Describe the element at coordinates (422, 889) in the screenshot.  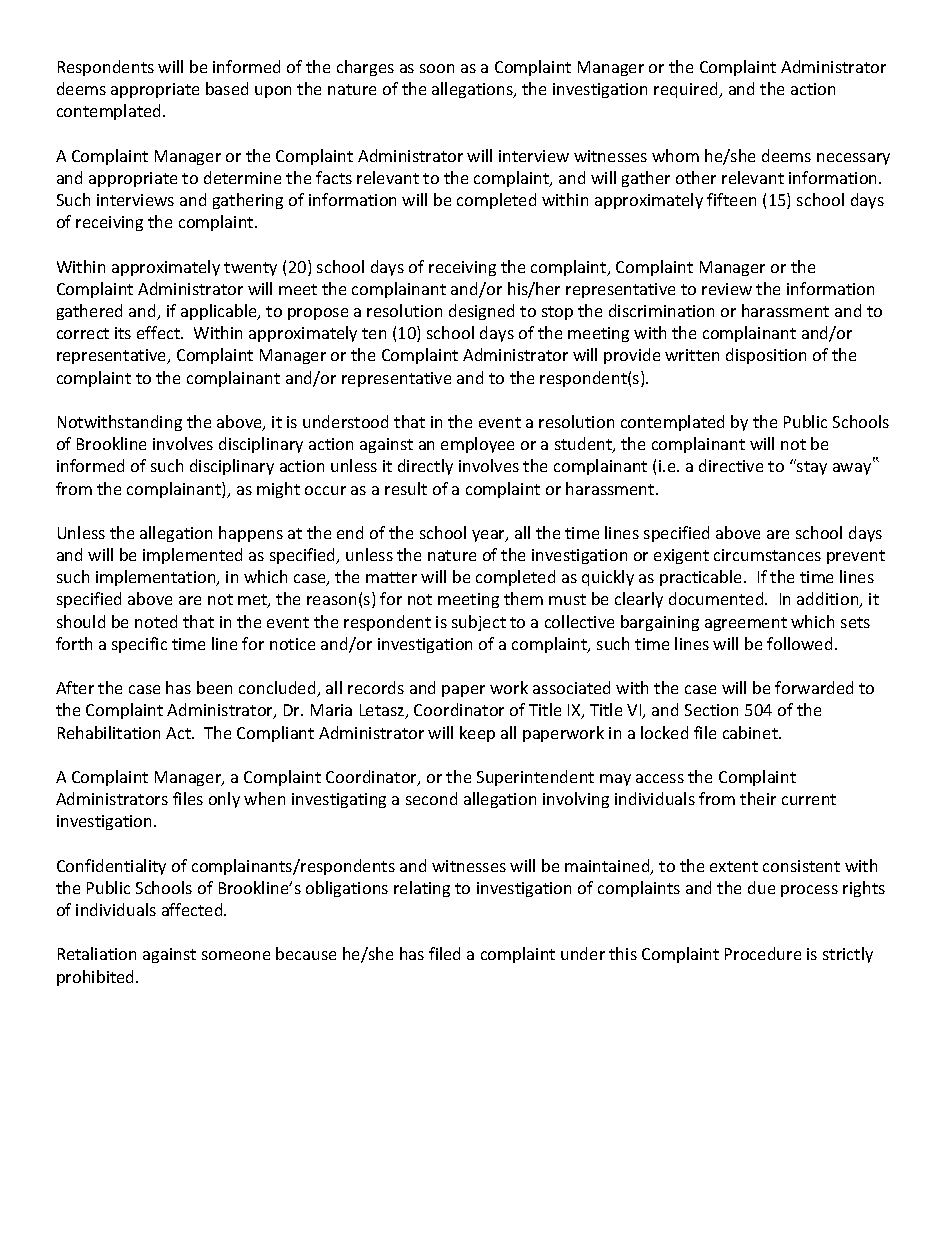
I see `relating` at that location.
